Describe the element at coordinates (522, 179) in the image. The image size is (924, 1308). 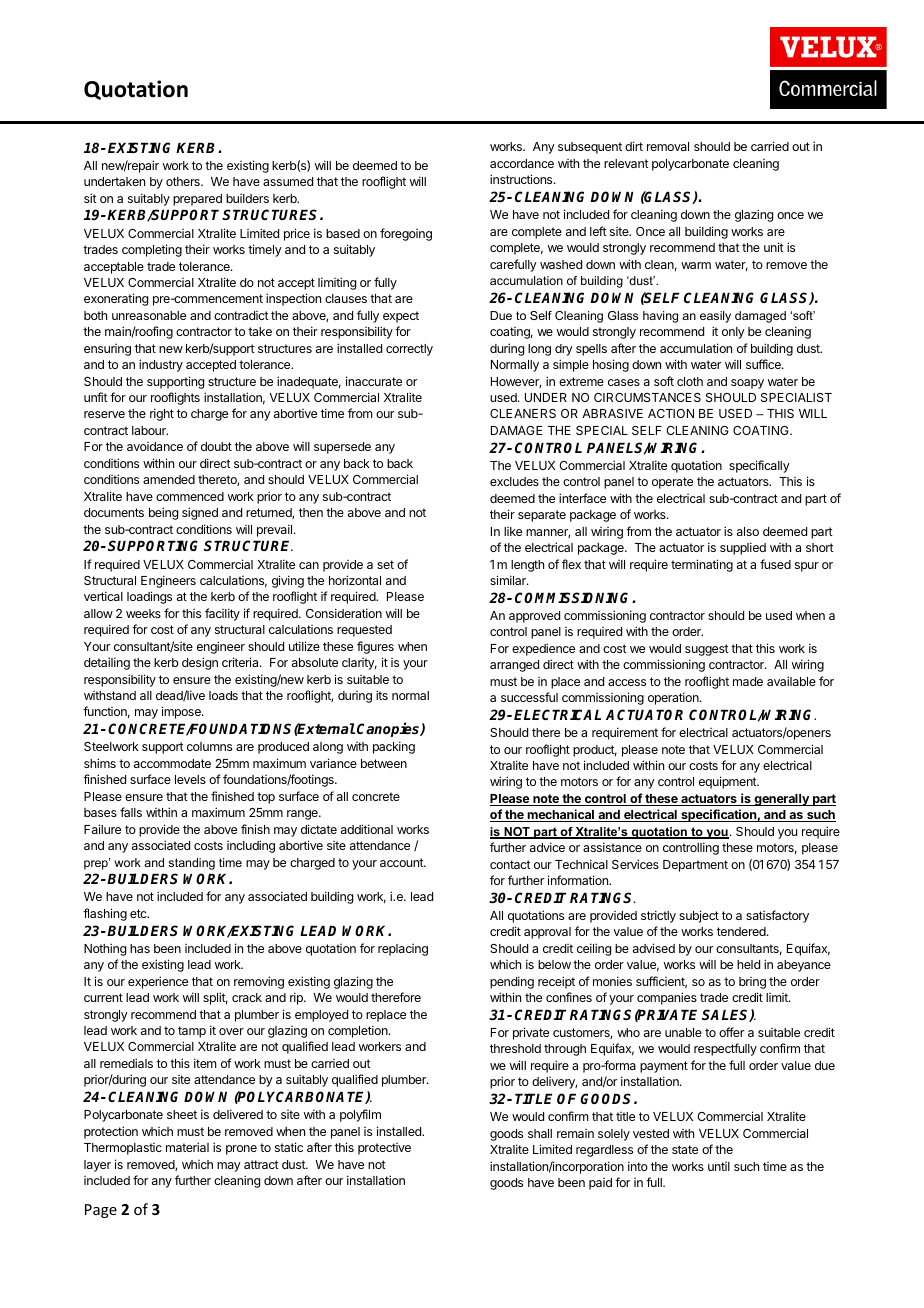
I see `instructions` at that location.
